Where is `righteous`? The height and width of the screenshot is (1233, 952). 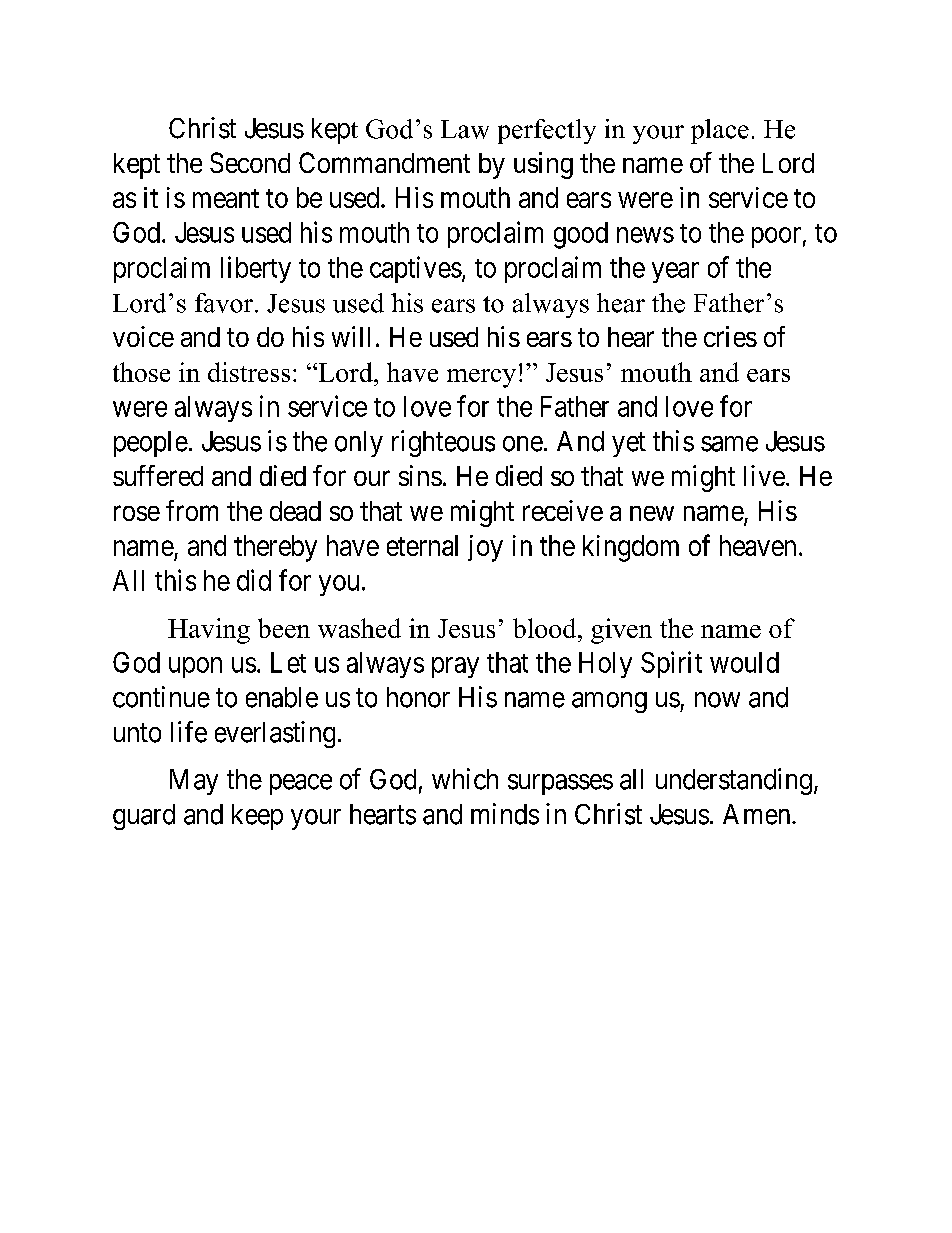
righteous is located at coordinates (443, 443).
